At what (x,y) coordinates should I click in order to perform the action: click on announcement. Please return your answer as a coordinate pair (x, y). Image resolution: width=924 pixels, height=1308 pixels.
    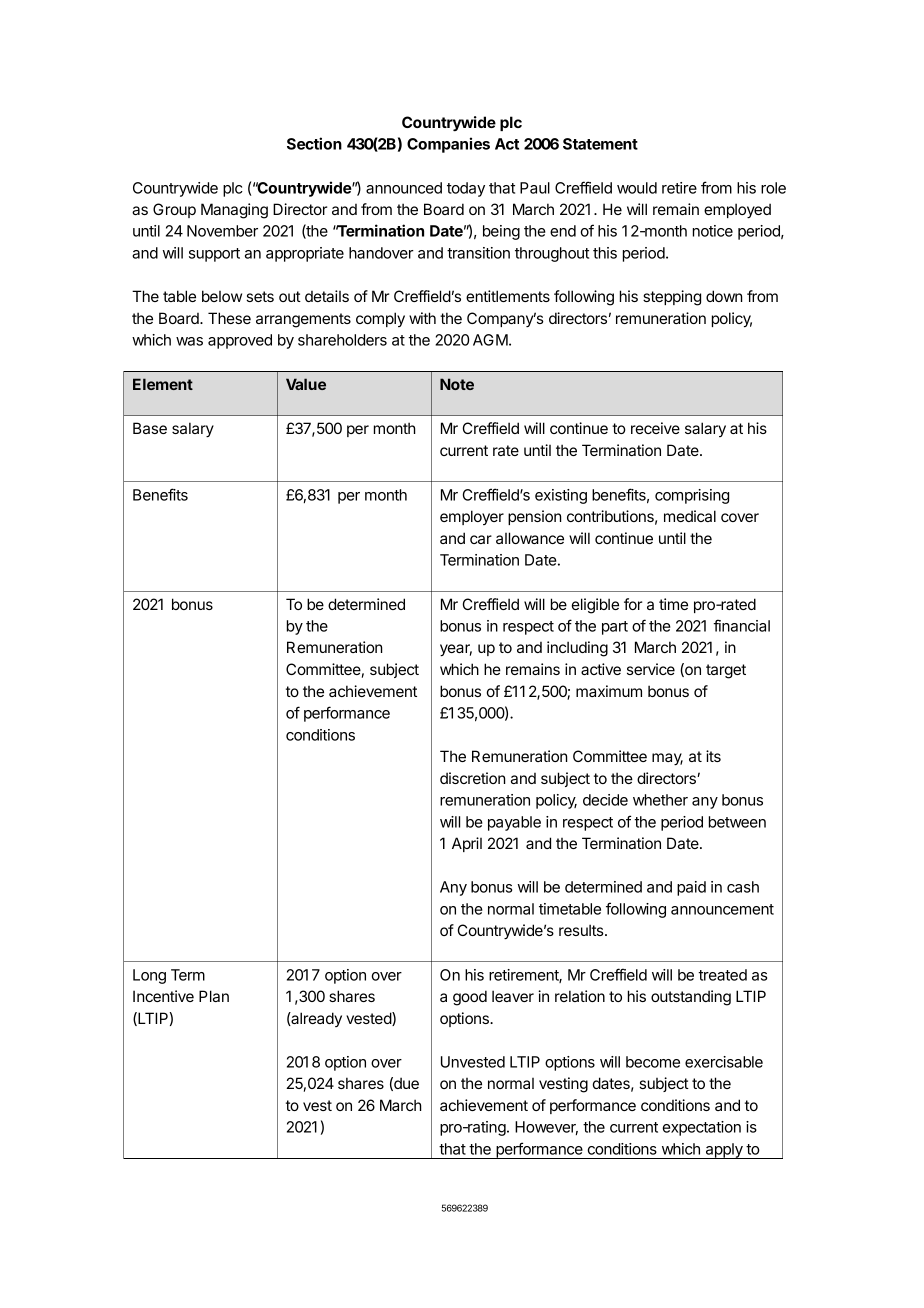
    Looking at the image, I should click on (722, 909).
